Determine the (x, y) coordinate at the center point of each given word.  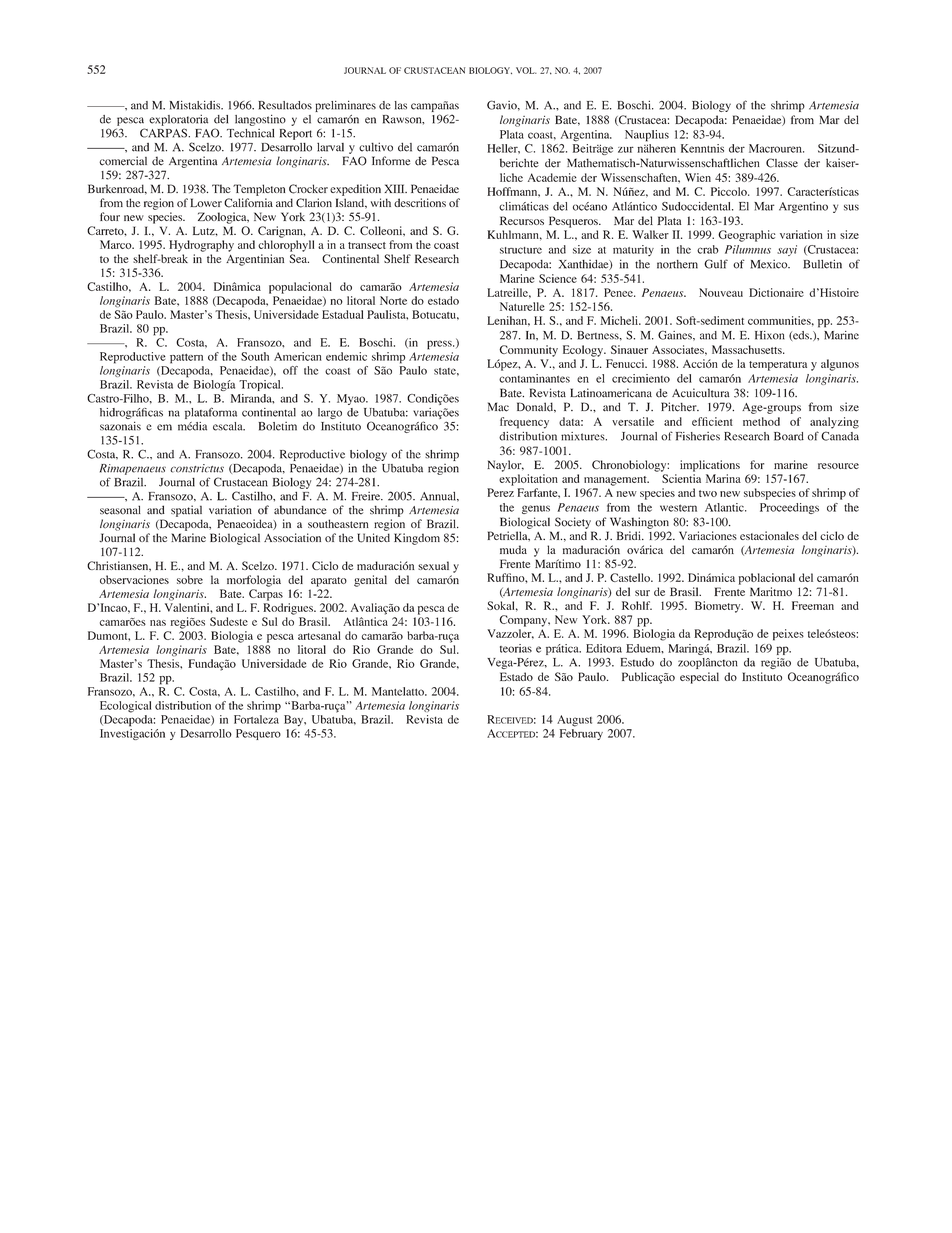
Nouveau (721, 292)
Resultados (285, 105)
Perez (500, 492)
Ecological (125, 707)
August (574, 721)
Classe (782, 163)
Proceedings (789, 508)
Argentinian (255, 260)
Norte (393, 300)
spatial (186, 511)
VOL (526, 70)
